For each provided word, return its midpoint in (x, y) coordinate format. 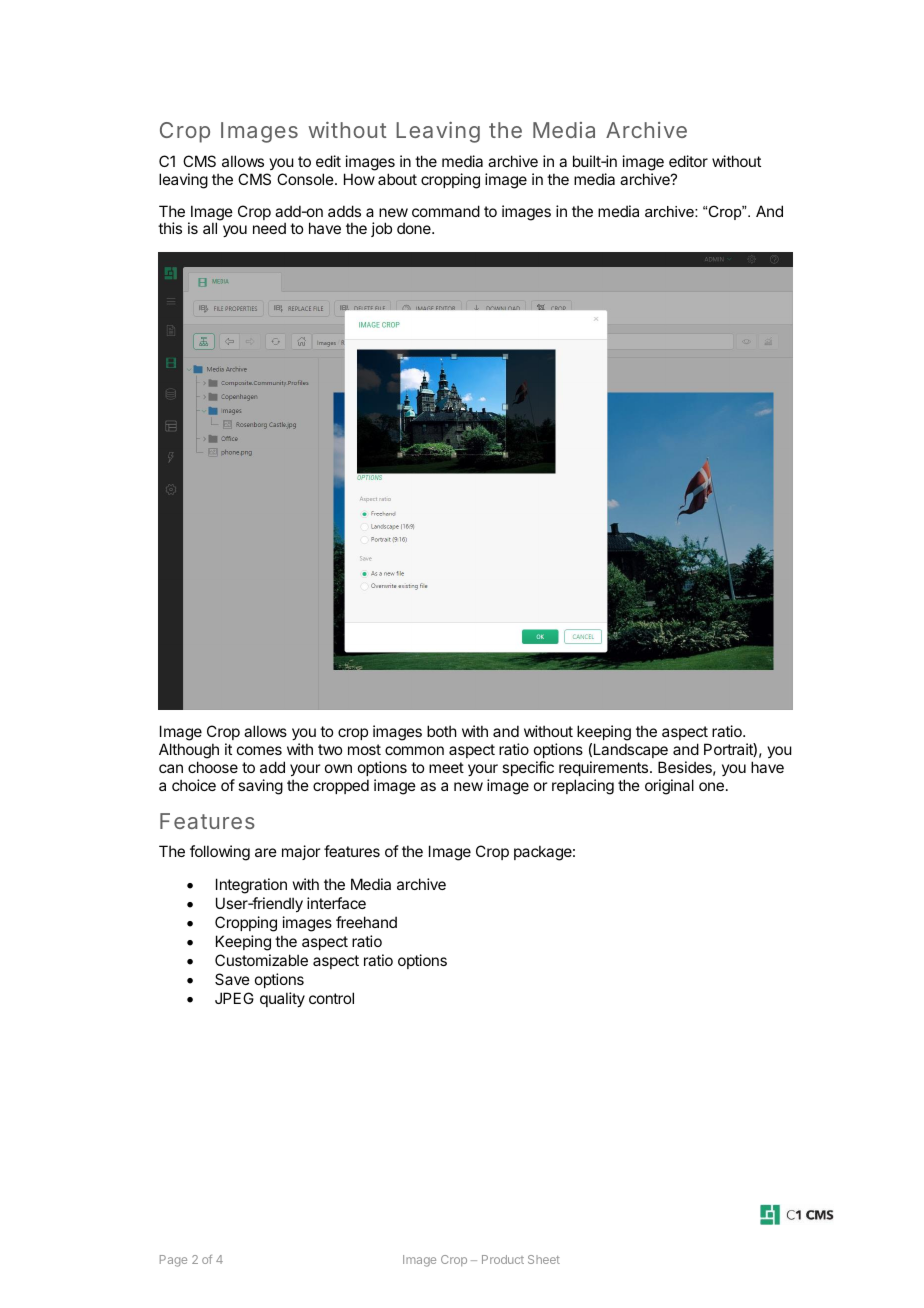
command (446, 211)
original (669, 787)
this (170, 228)
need (269, 228)
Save (232, 979)
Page (173, 1261)
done (415, 228)
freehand (366, 922)
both (442, 731)
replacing (583, 787)
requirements (605, 768)
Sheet (544, 1259)
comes (259, 750)
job (381, 229)
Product (503, 1259)
